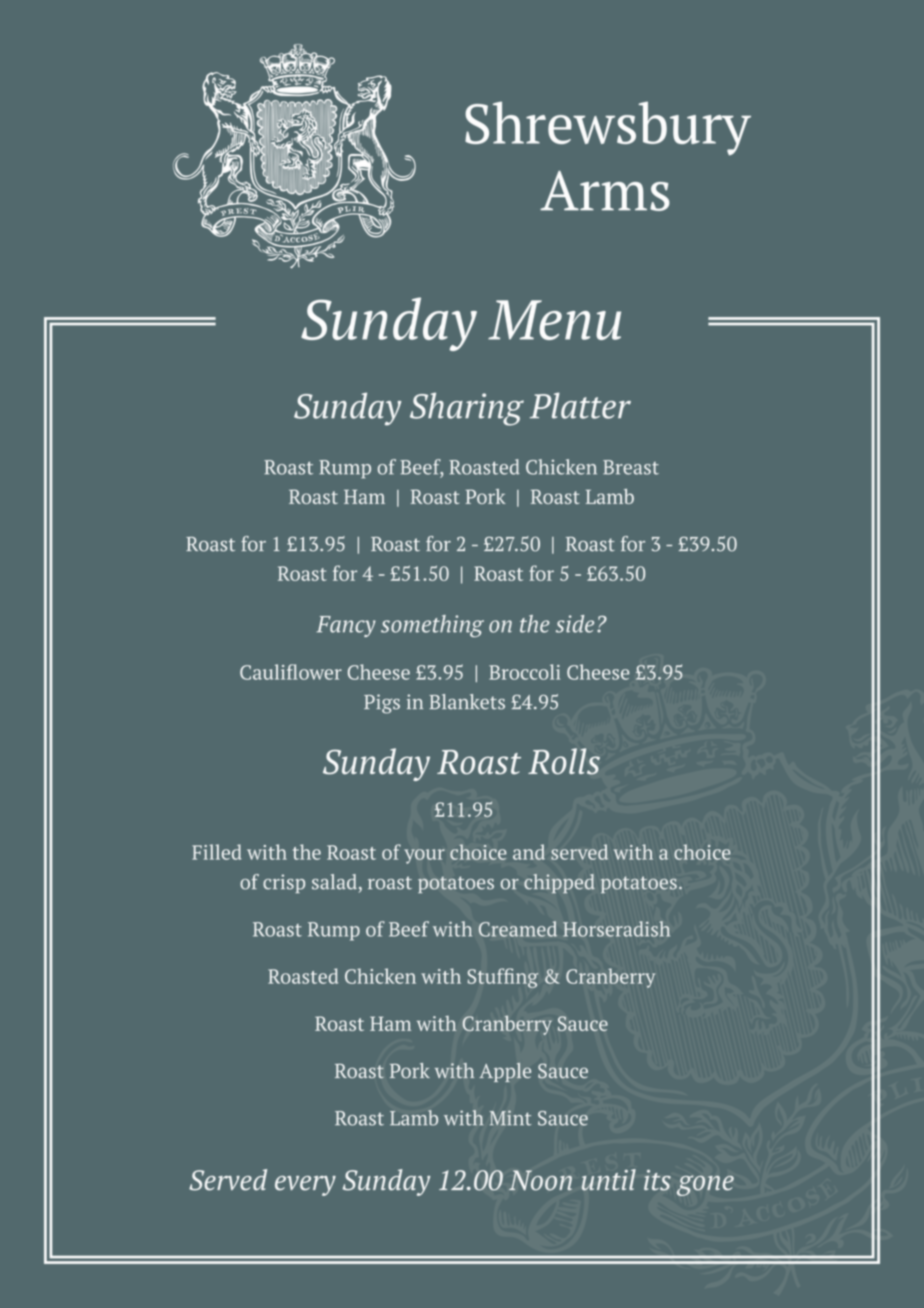 This screenshot has width=924, height=1308. I want to click on Sharing, so click(467, 409).
